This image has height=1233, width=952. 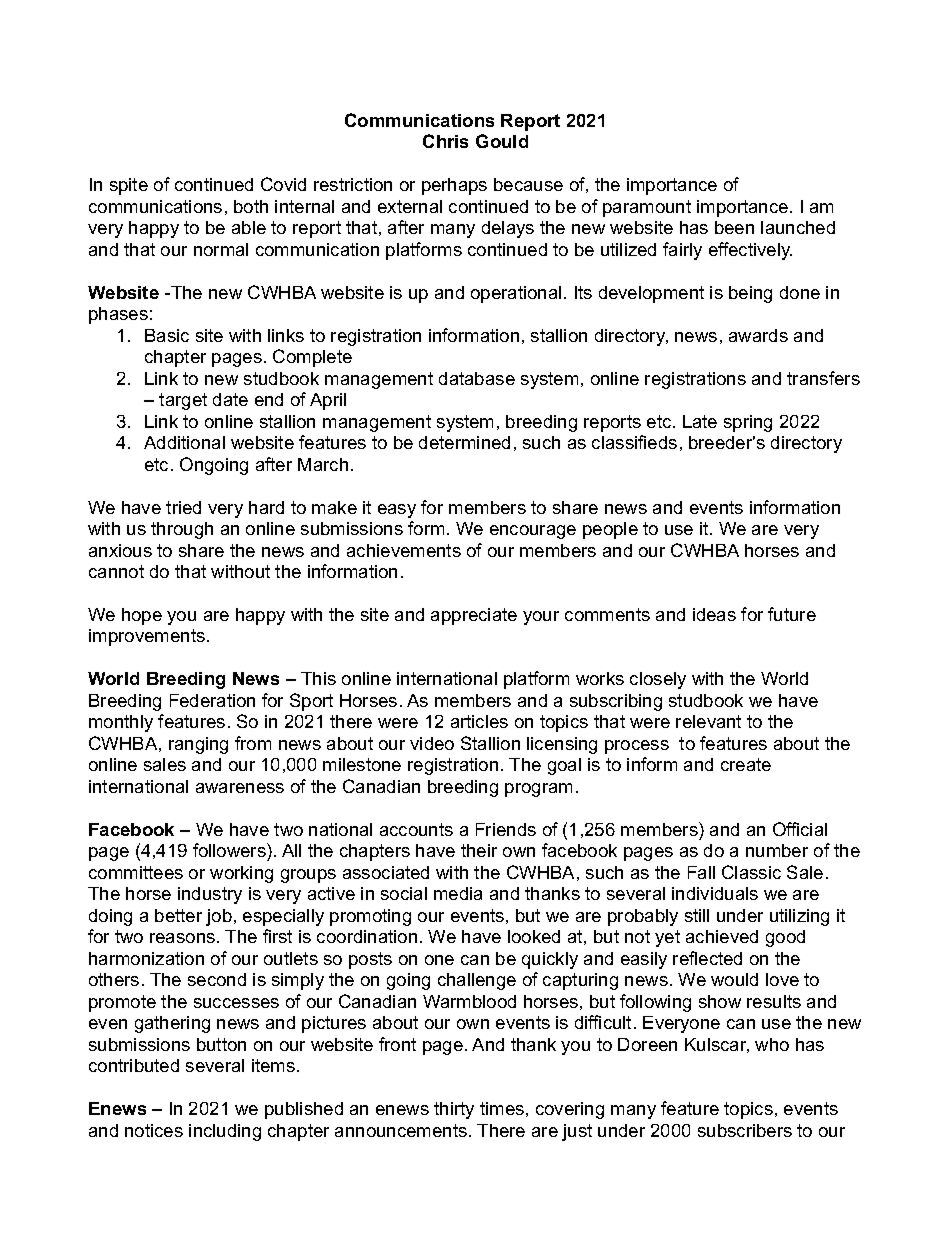 What do you see at coordinates (454, 1110) in the image?
I see `thirty` at bounding box center [454, 1110].
